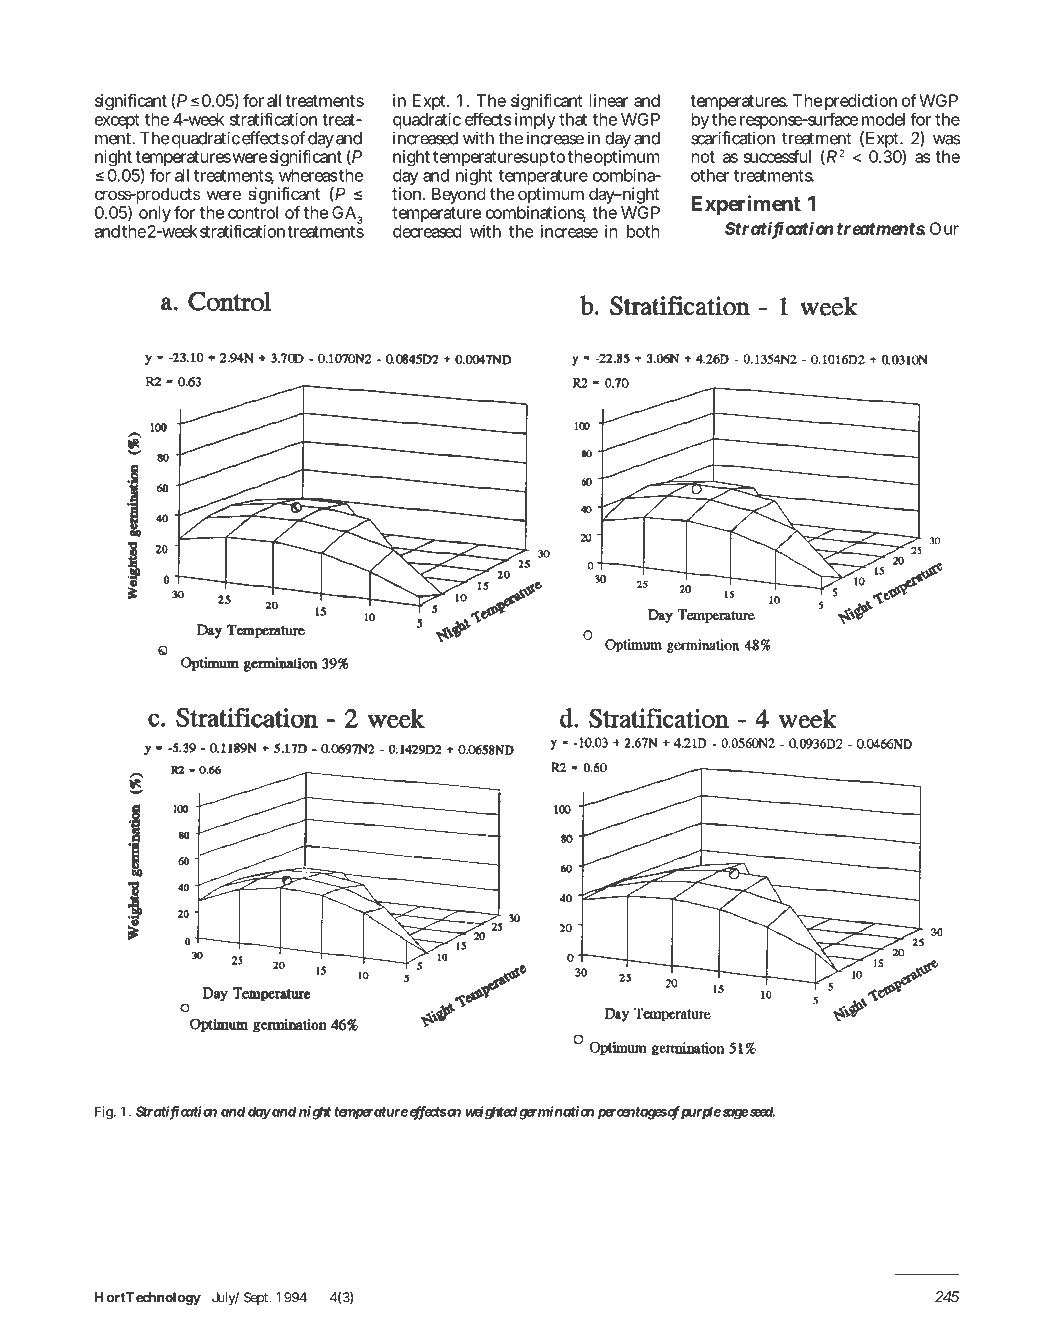  What do you see at coordinates (427, 231) in the screenshot?
I see `decreased` at bounding box center [427, 231].
